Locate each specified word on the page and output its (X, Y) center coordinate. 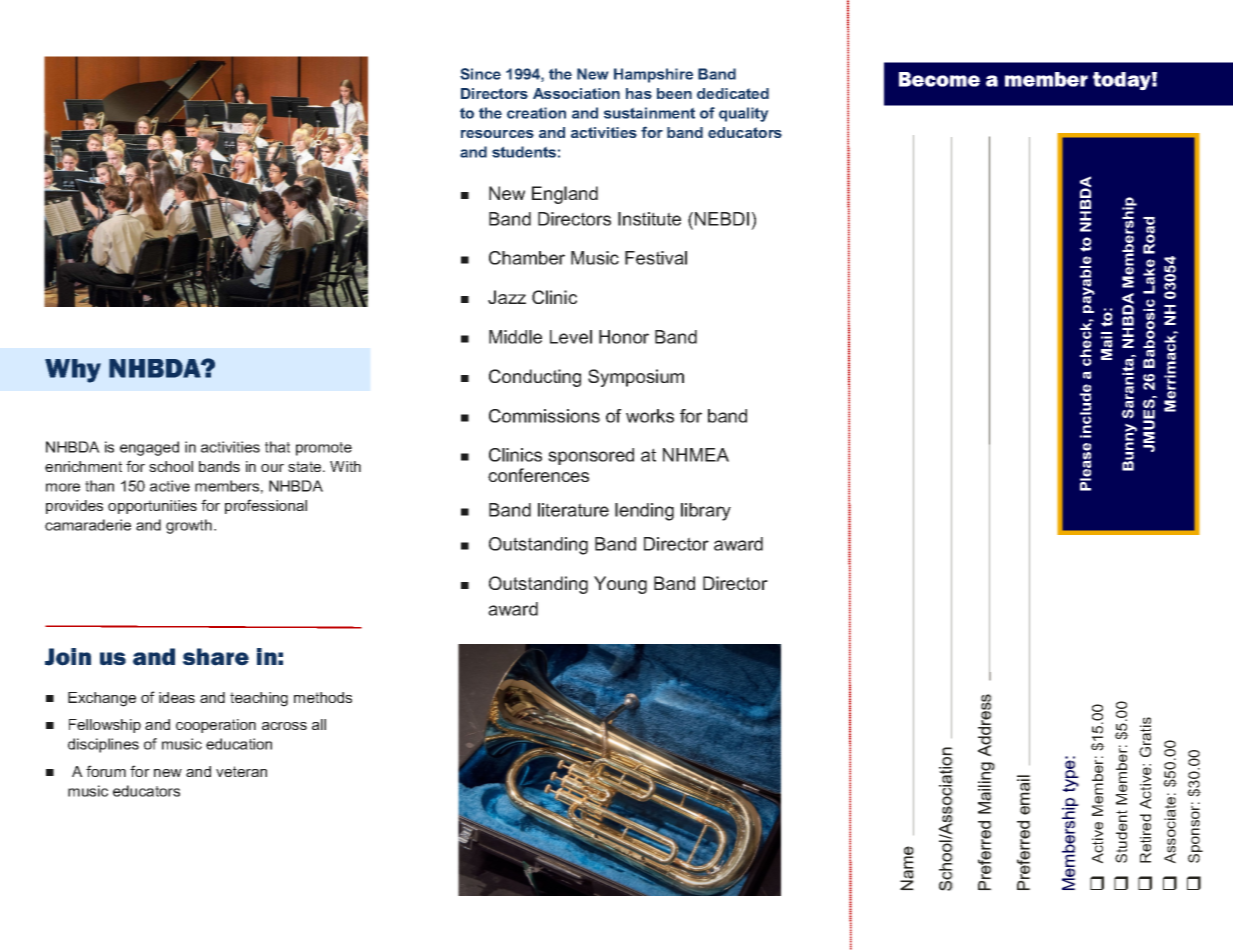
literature (573, 510)
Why (73, 371)
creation (536, 113)
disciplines (103, 745)
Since (480, 74)
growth (189, 526)
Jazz (507, 297)
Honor (624, 337)
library (706, 512)
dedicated (733, 93)
